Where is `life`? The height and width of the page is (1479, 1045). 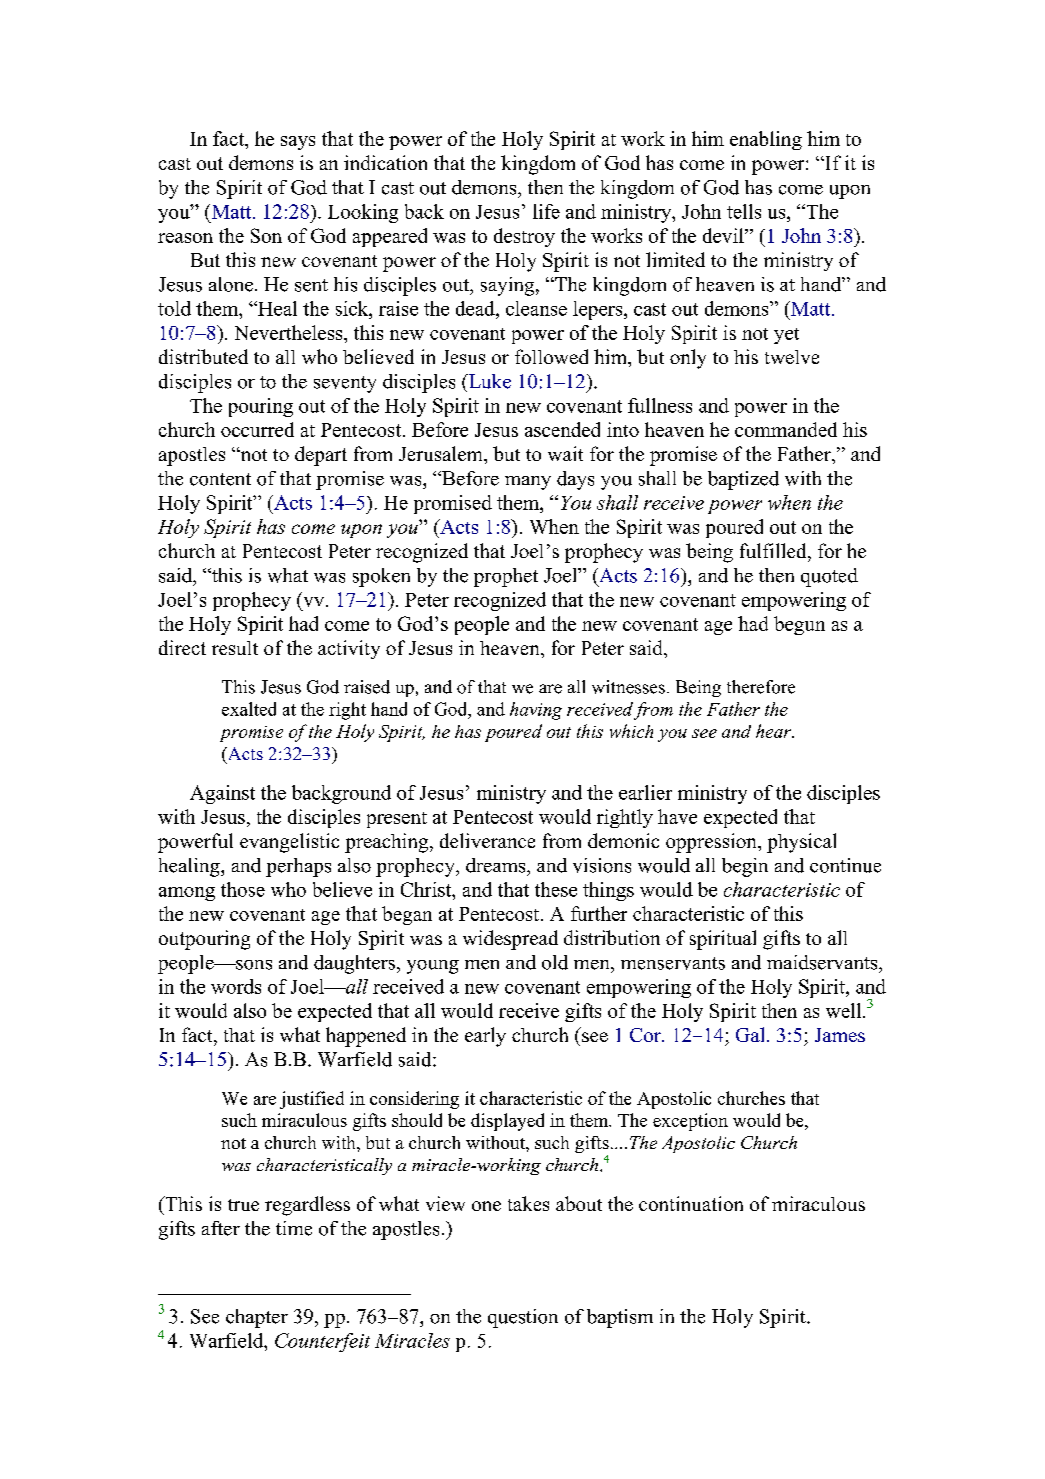 life is located at coordinates (546, 211).
